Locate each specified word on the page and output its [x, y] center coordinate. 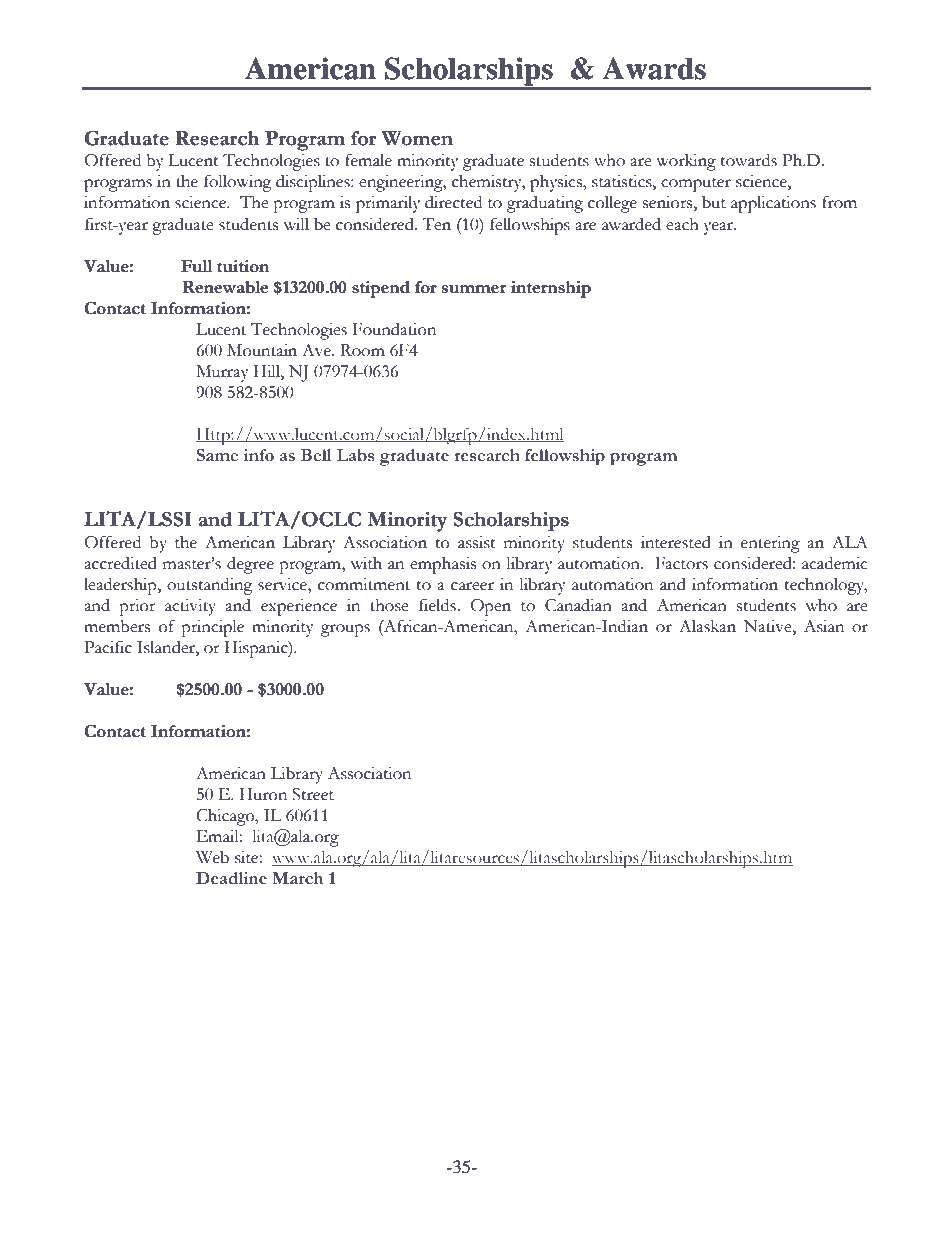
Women [417, 138]
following [238, 183]
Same [217, 455]
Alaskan [707, 626]
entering [770, 544]
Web [212, 857]
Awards [654, 68]
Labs [356, 455]
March [297, 878]
